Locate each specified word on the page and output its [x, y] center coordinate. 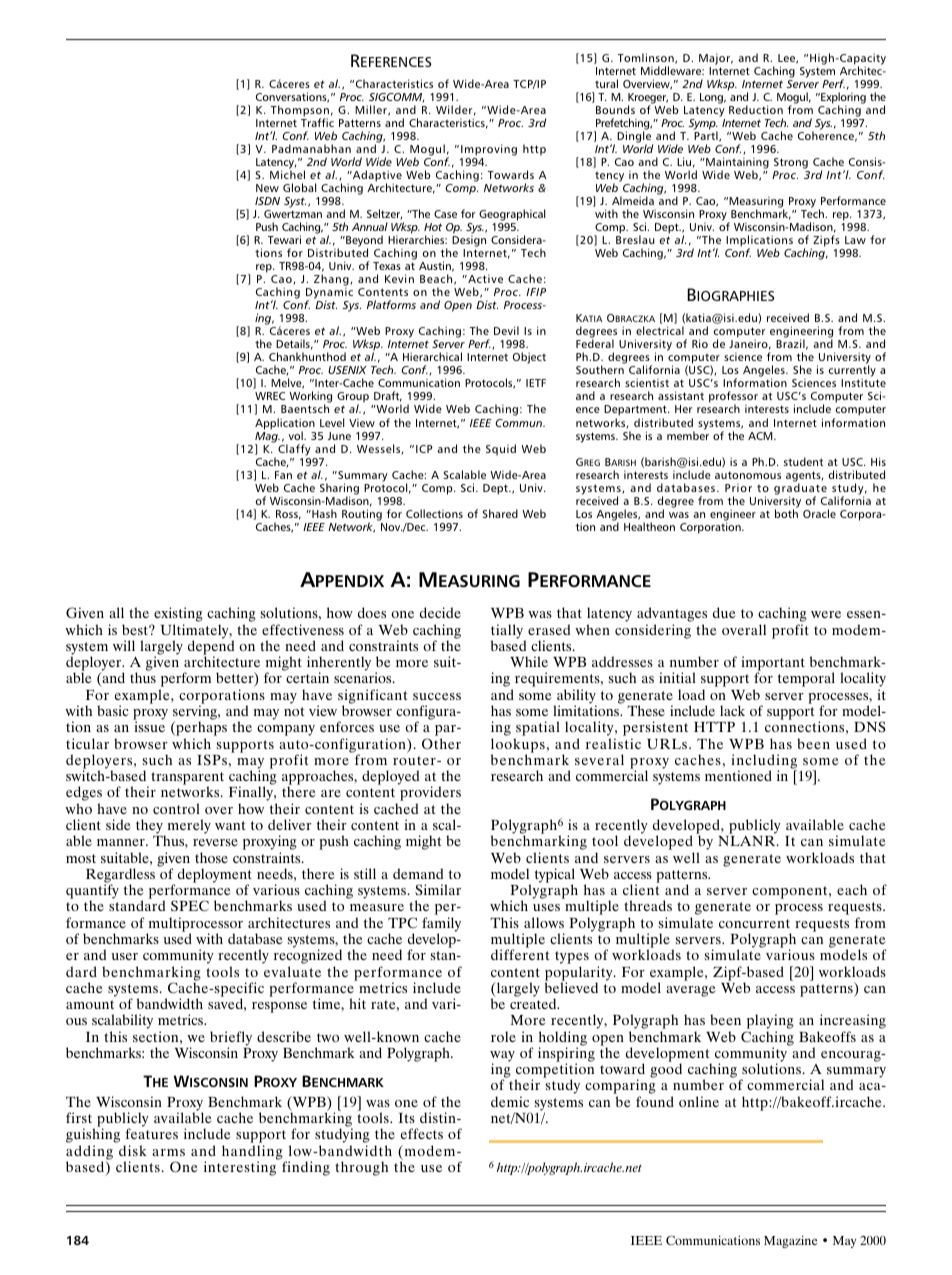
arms [168, 1152]
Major [716, 59]
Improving [489, 150]
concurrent [754, 923]
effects [422, 1133]
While [529, 661]
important [773, 665]
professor [733, 398]
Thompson [300, 112]
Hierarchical [432, 356]
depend [211, 647]
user [125, 956]
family [441, 925]
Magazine [790, 1241]
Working [310, 398]
